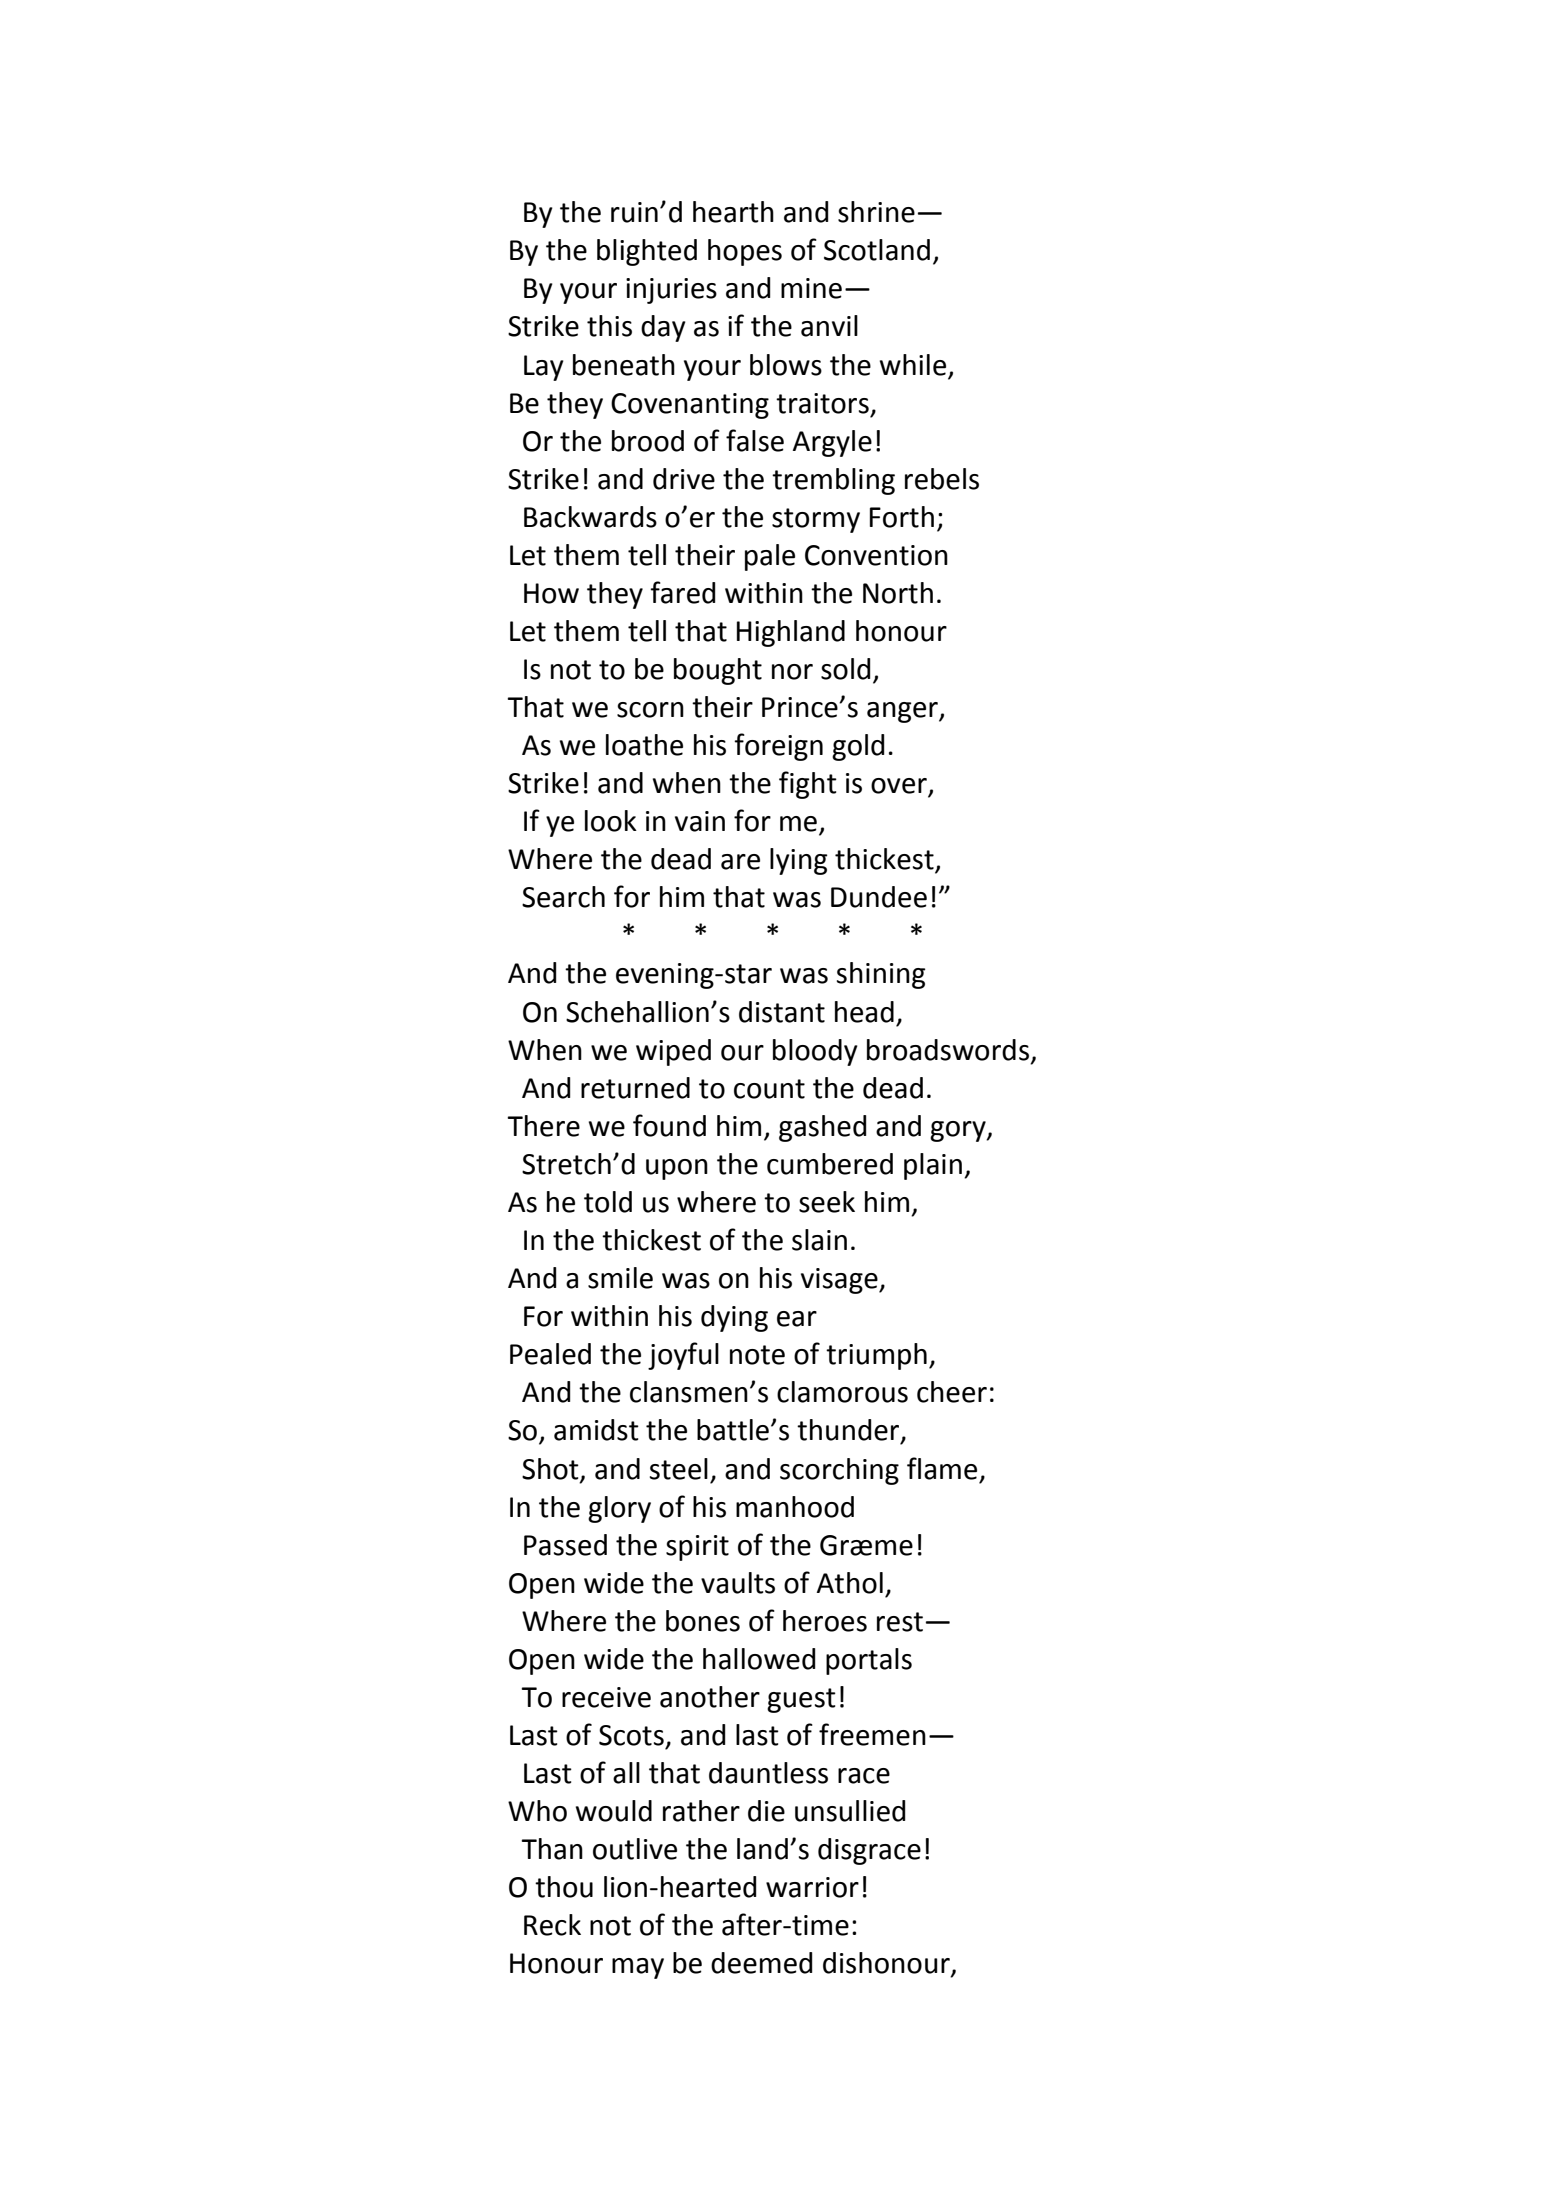 The image size is (1546, 2187). What do you see at coordinates (903, 712) in the page?
I see `anger` at bounding box center [903, 712].
